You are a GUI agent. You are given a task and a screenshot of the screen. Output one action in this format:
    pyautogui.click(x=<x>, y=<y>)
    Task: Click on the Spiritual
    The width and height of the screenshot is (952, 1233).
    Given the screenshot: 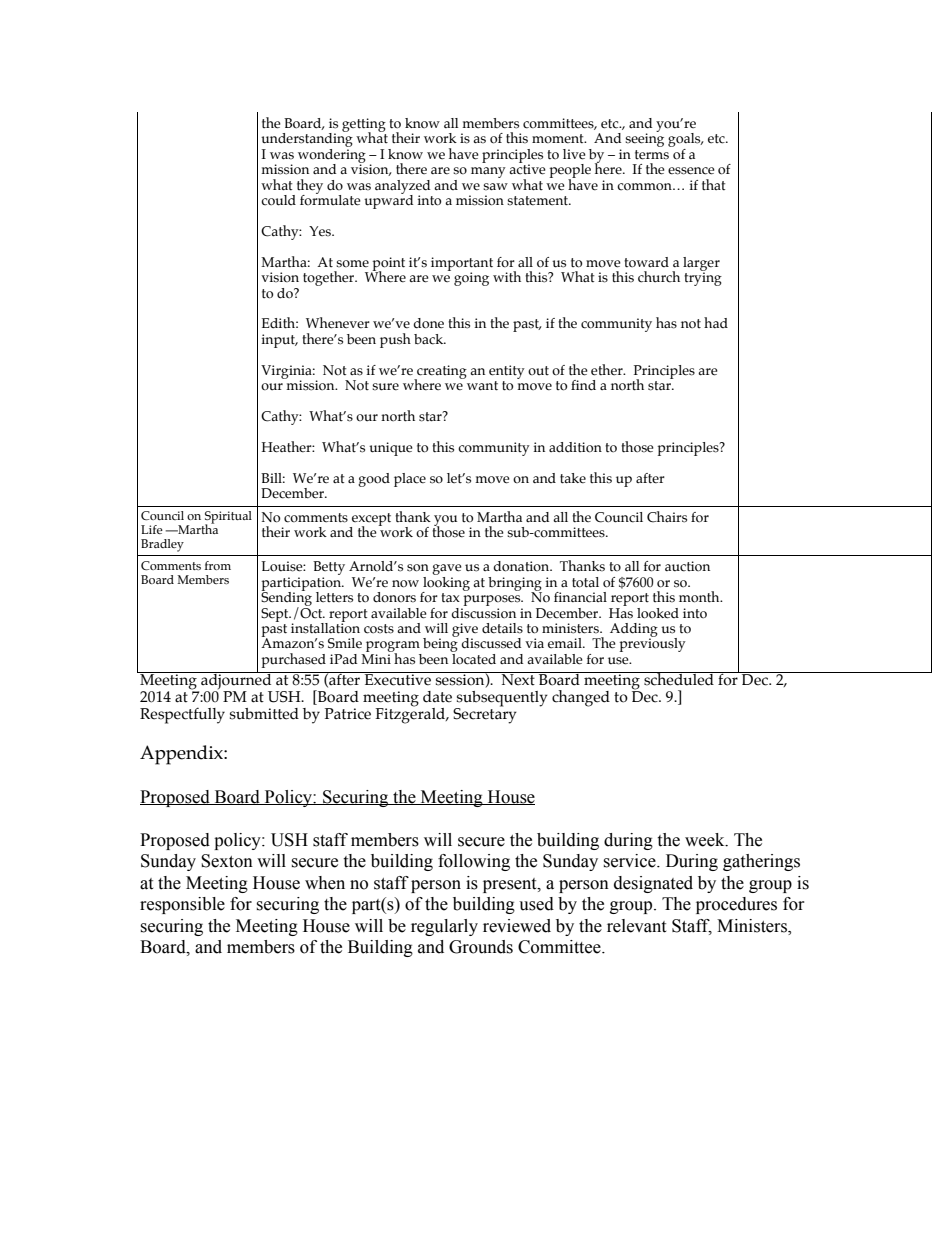 What is the action you would take?
    pyautogui.click(x=228, y=518)
